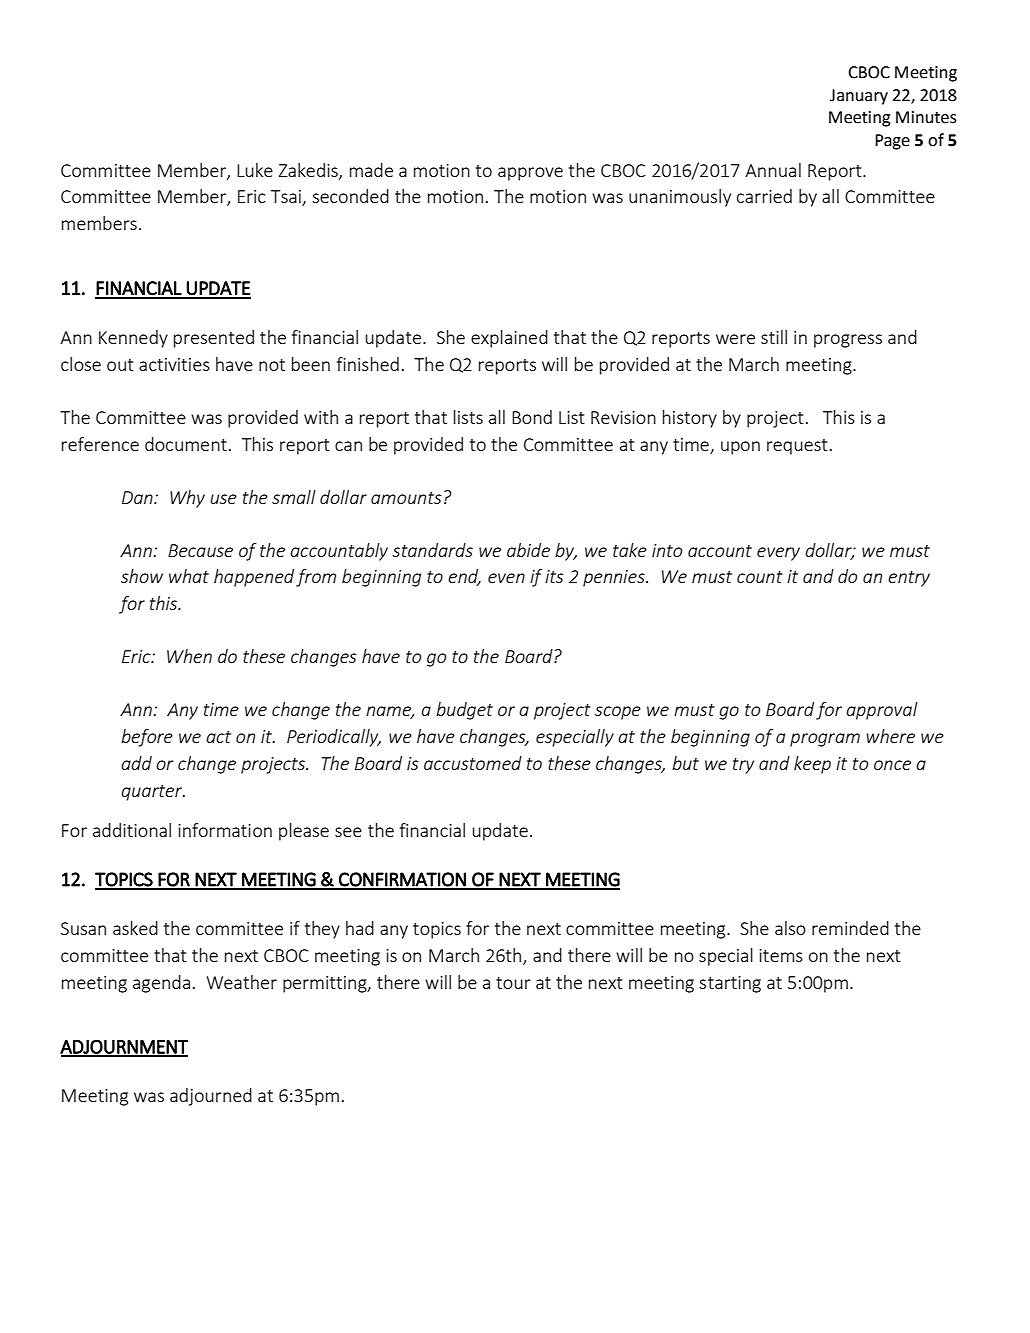 The image size is (1030, 1333). What do you see at coordinates (464, 711) in the screenshot?
I see `budget` at bounding box center [464, 711].
